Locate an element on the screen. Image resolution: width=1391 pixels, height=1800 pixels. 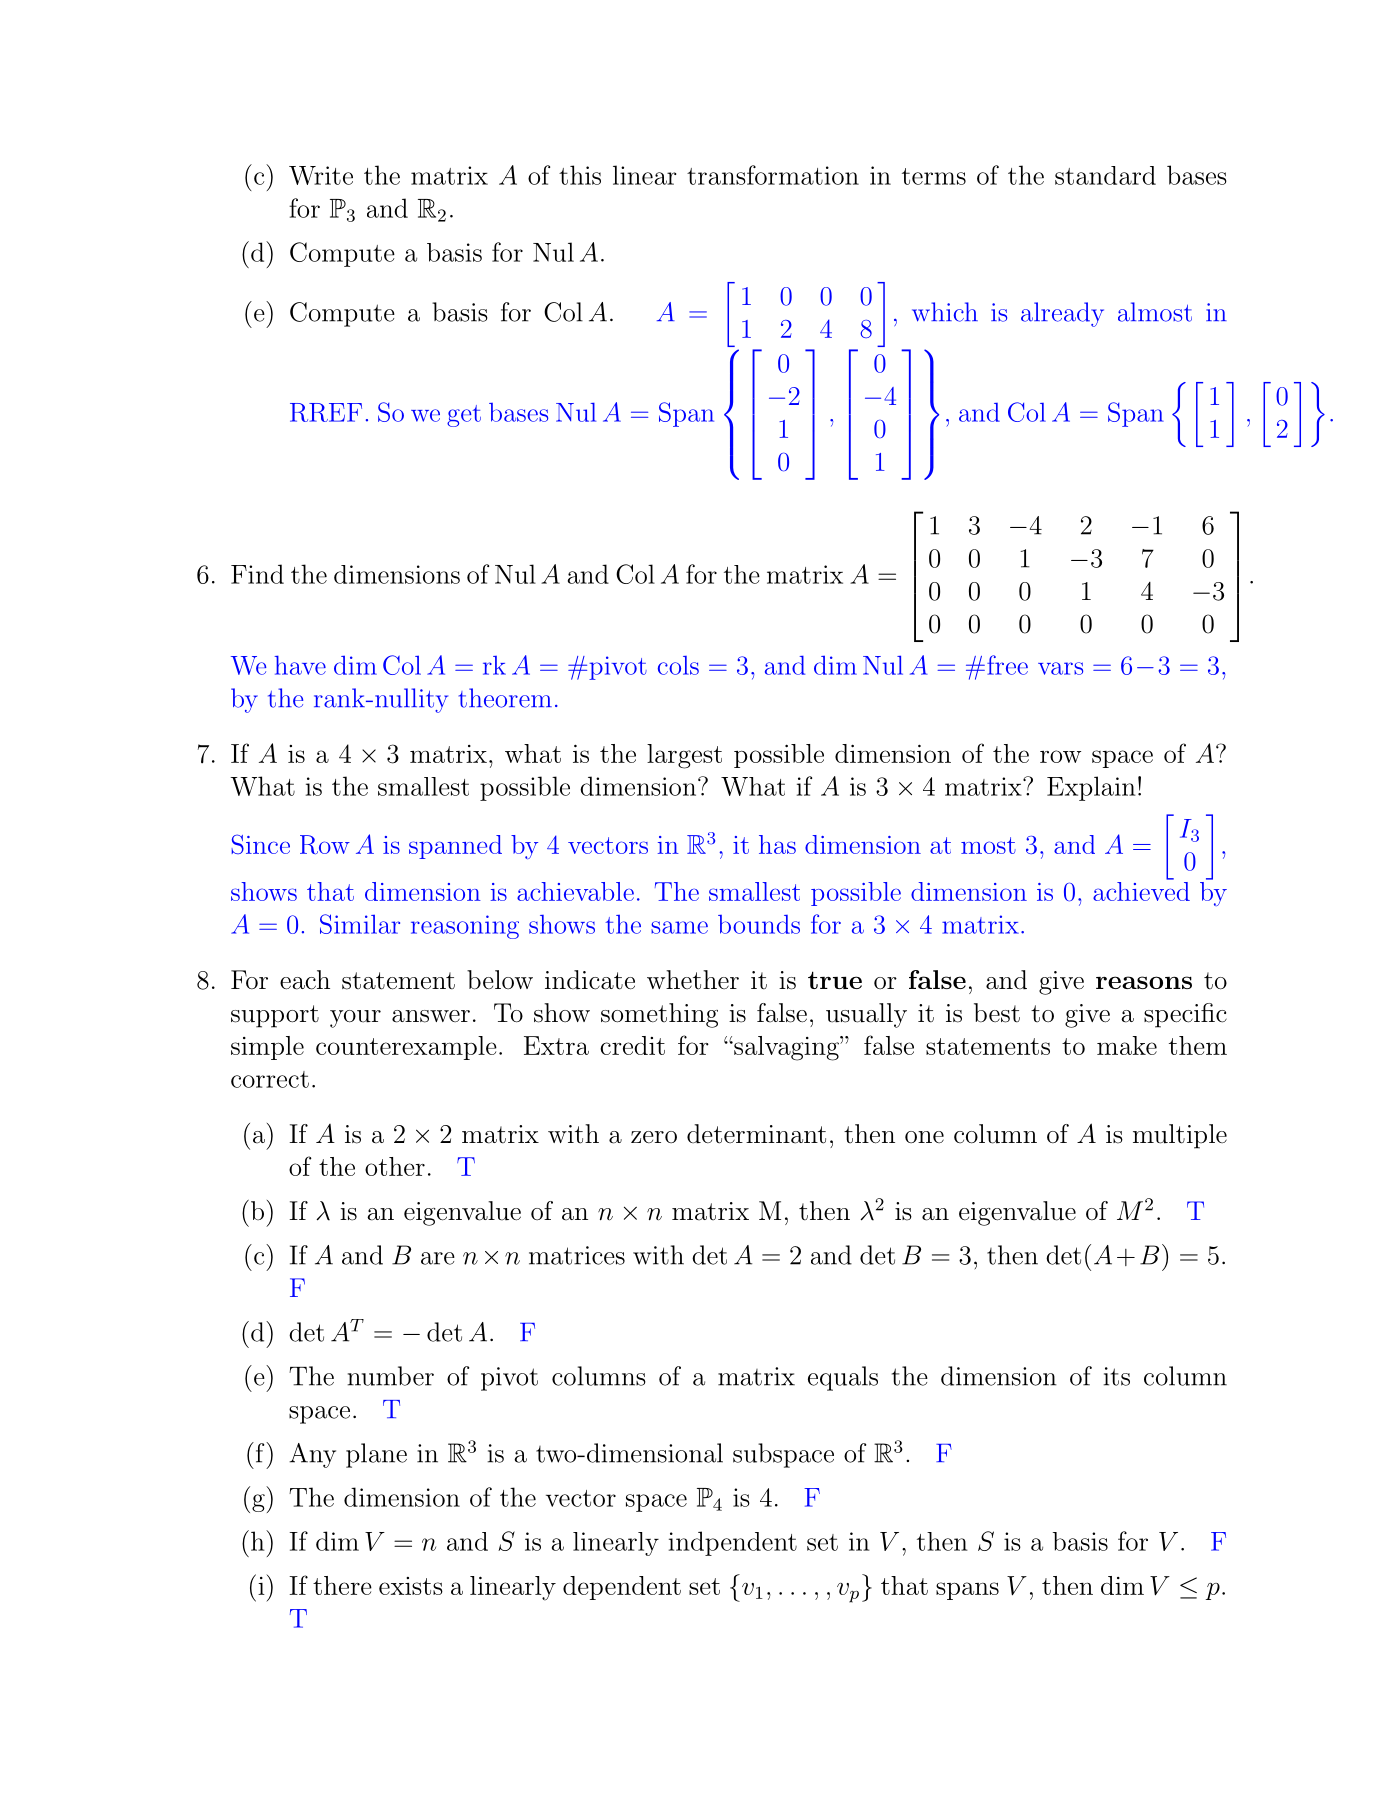
vars is located at coordinates (1060, 668).
